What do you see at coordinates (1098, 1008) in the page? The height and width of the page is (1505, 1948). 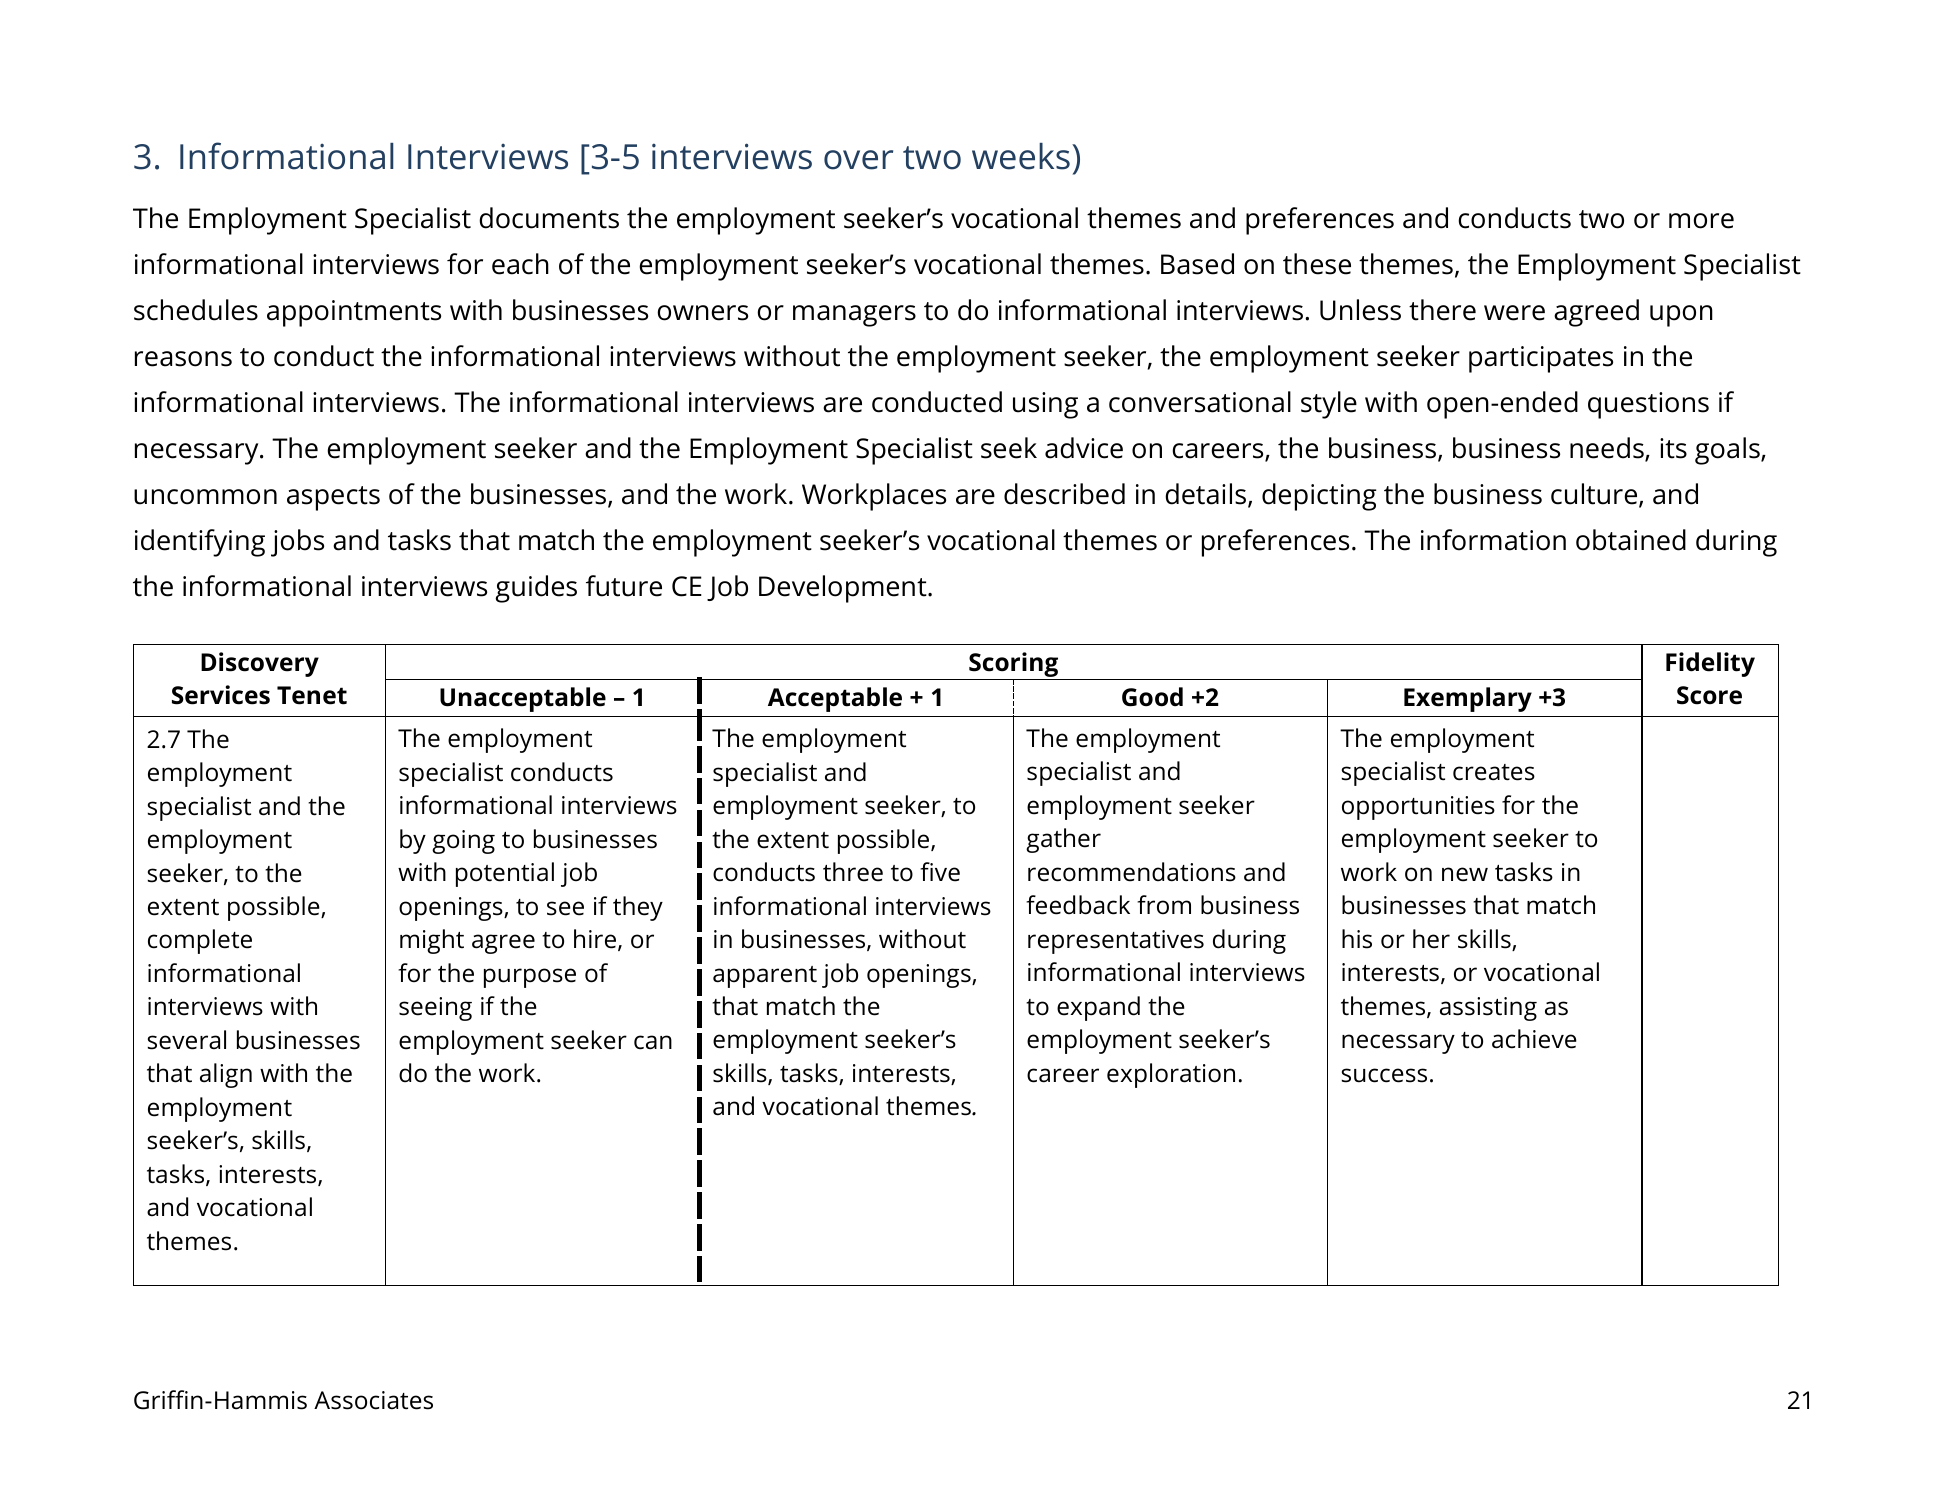 I see `expand` at bounding box center [1098, 1008].
